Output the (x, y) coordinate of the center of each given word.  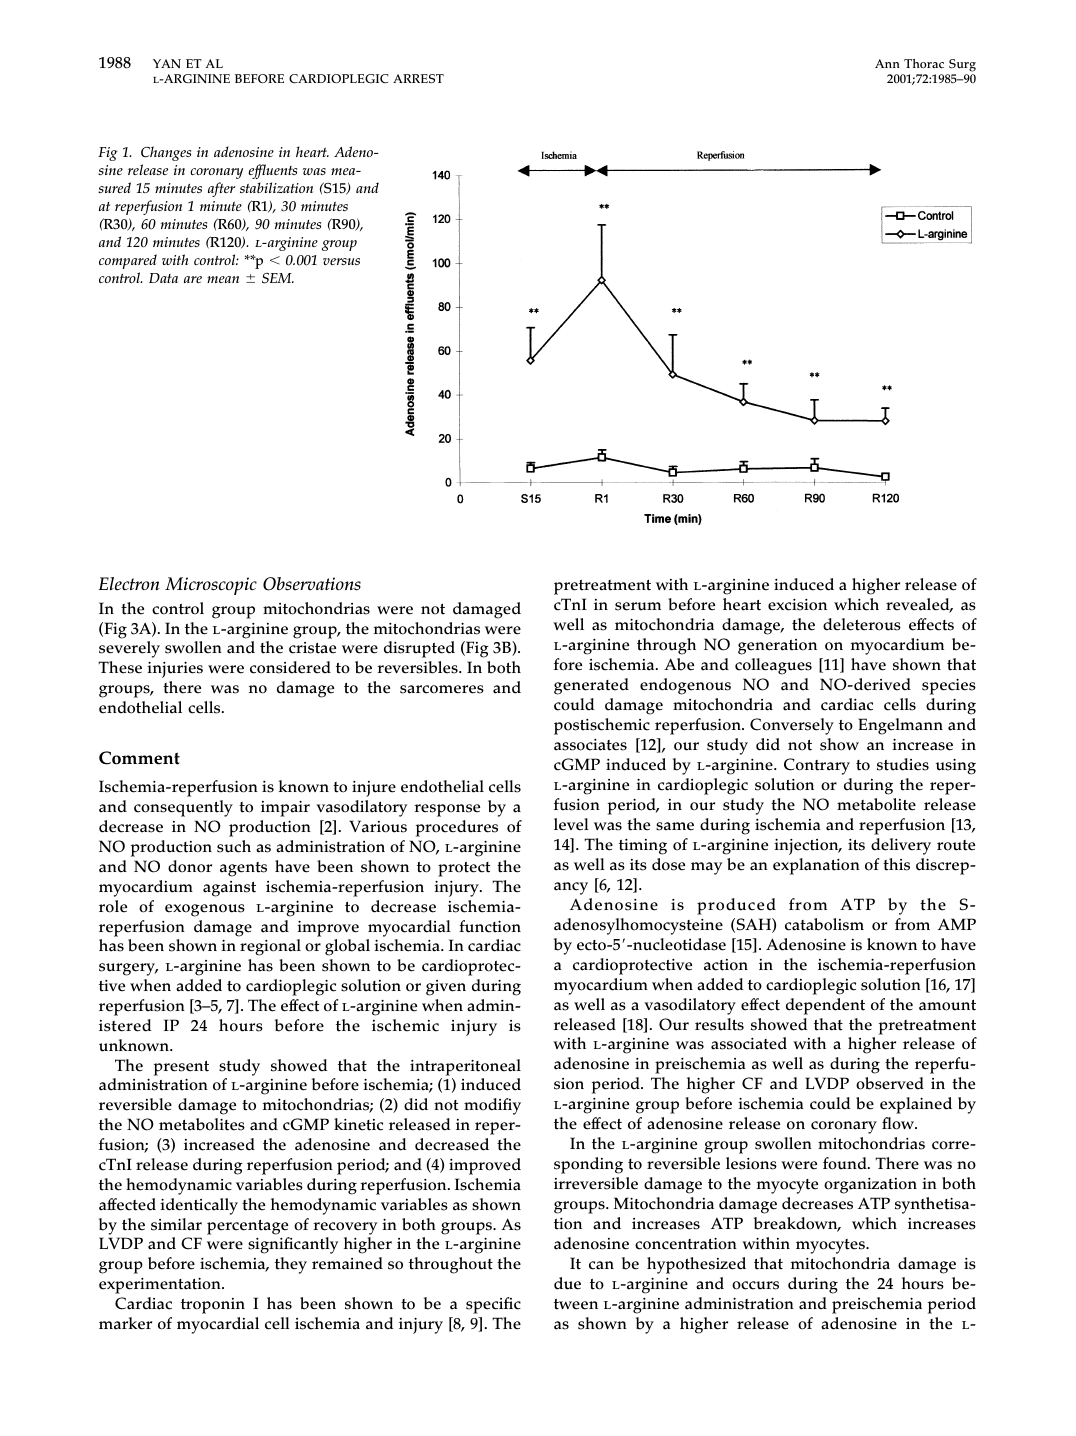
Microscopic (211, 586)
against (229, 889)
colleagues (773, 666)
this (896, 864)
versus (341, 261)
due (567, 1283)
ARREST (418, 78)
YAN (167, 64)
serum (638, 606)
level (571, 824)
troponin (213, 1306)
